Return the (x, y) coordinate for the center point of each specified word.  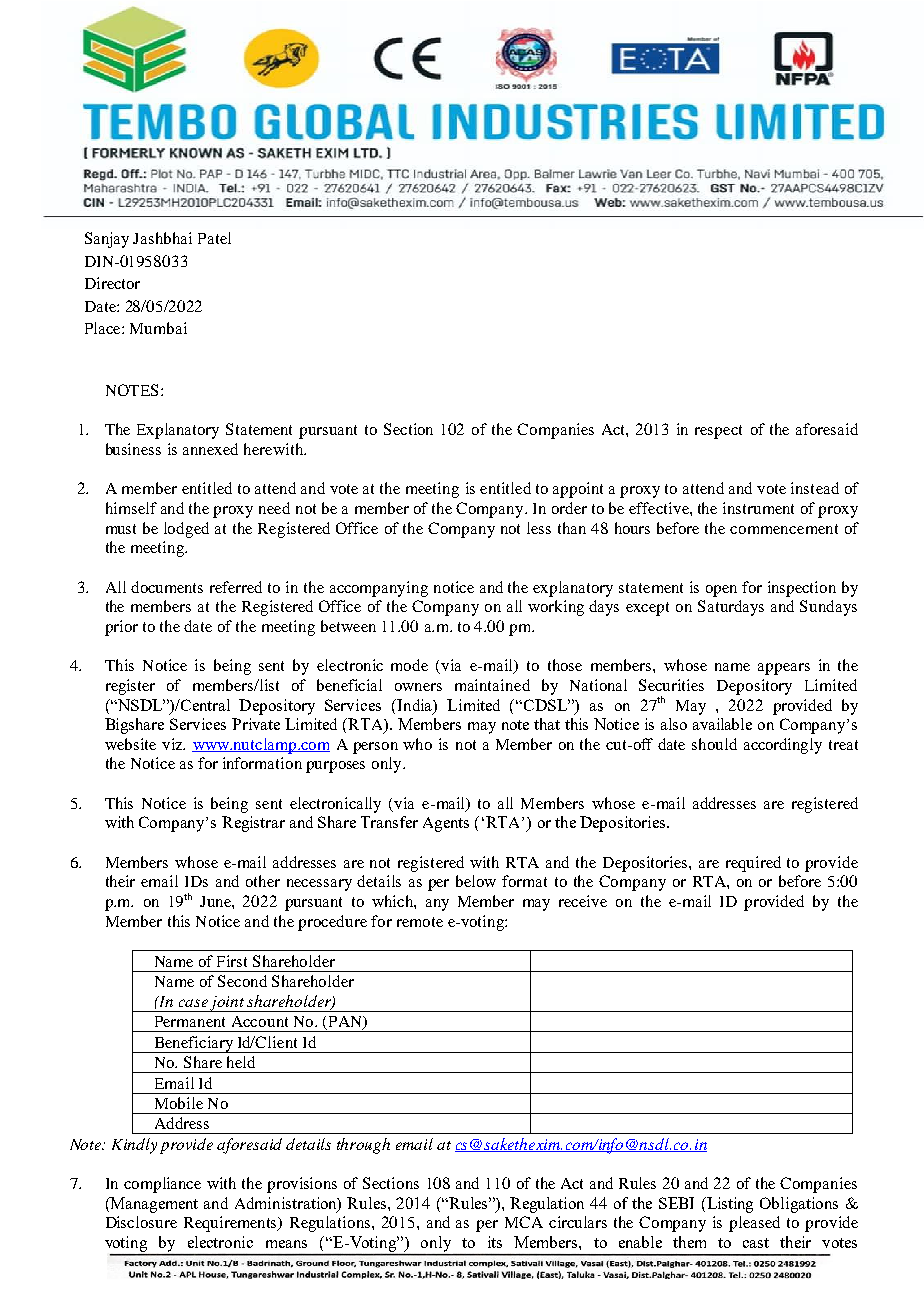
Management (153, 1205)
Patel (214, 238)
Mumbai (158, 328)
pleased (754, 1224)
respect (718, 432)
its (495, 1242)
